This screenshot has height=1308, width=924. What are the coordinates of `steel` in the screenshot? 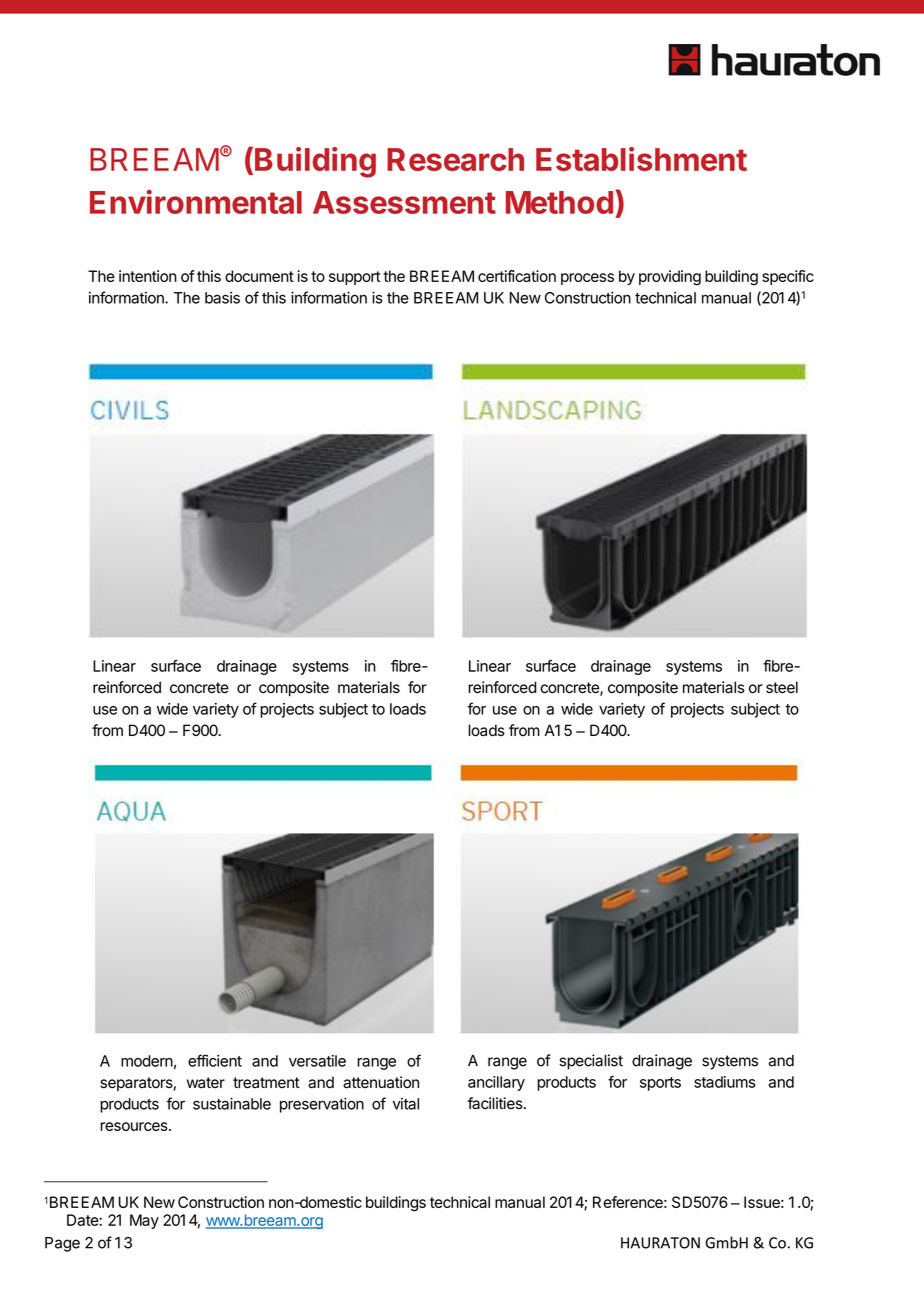 It's located at (782, 687).
